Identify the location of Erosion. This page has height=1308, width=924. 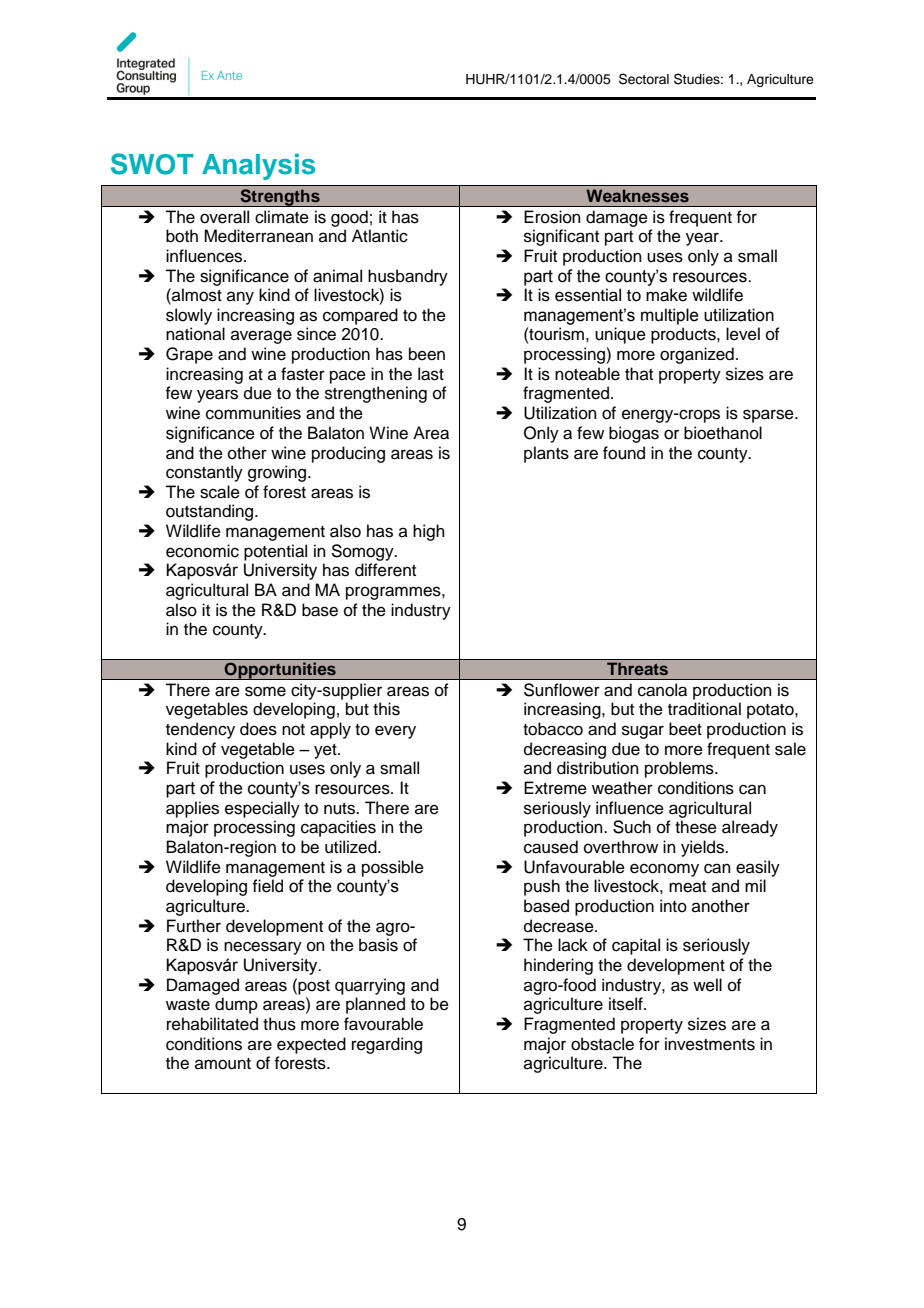
(552, 217).
